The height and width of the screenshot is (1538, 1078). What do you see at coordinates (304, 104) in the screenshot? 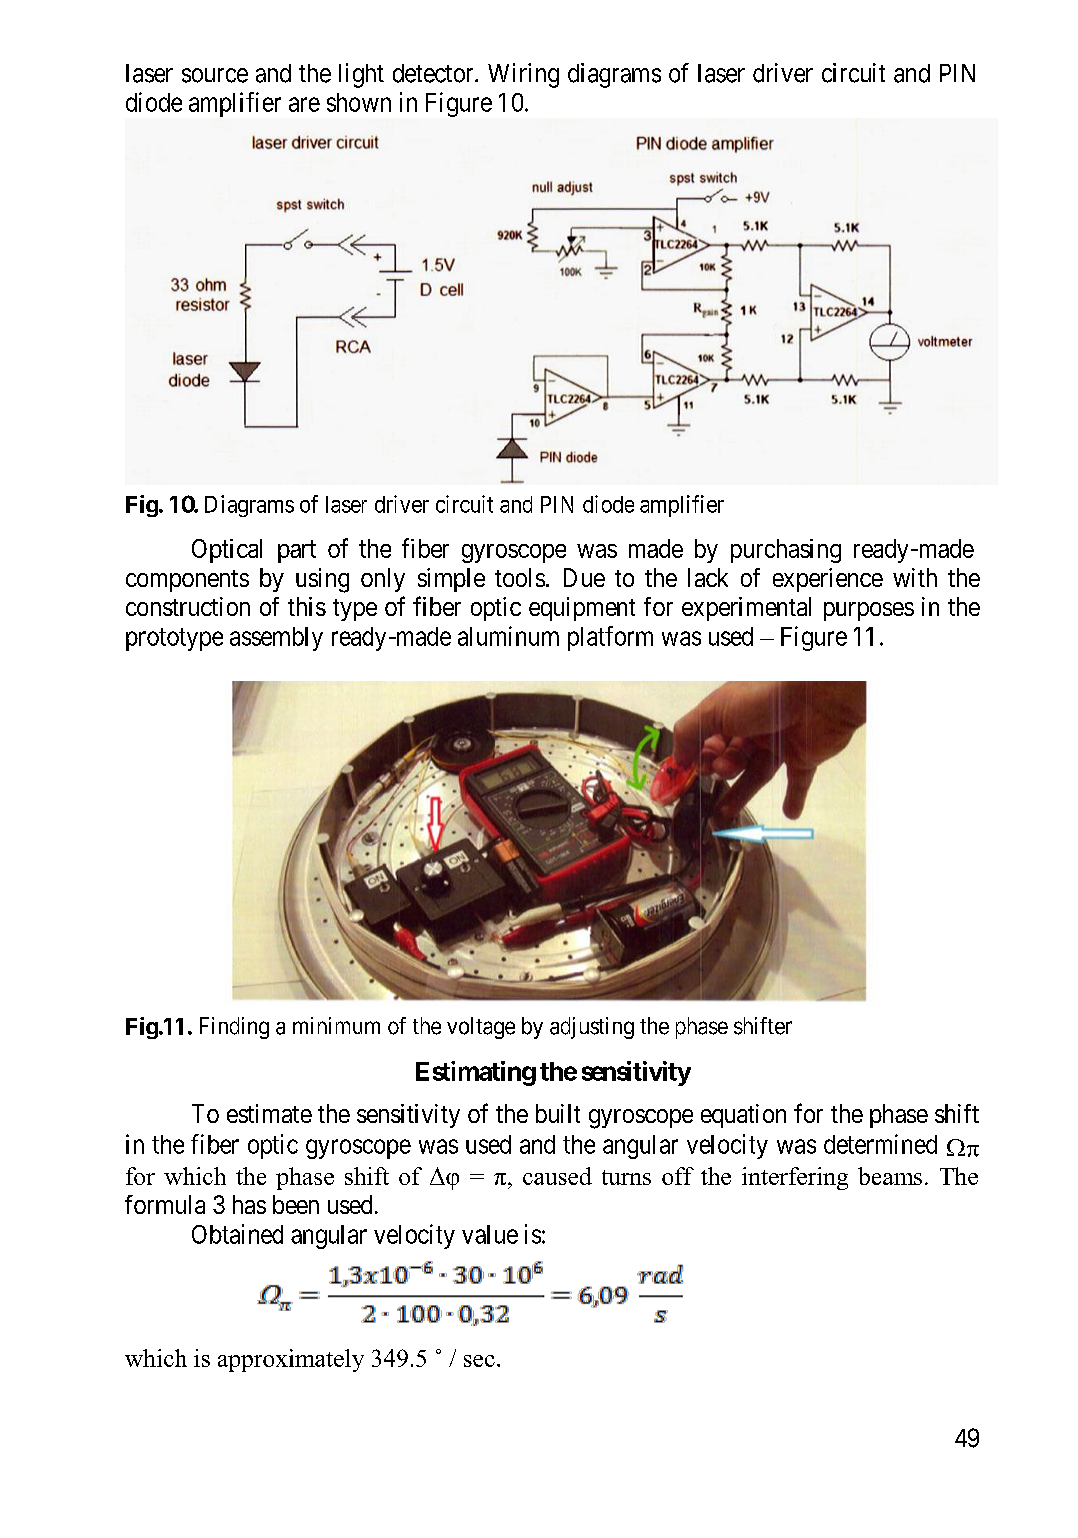
I see `are` at bounding box center [304, 104].
